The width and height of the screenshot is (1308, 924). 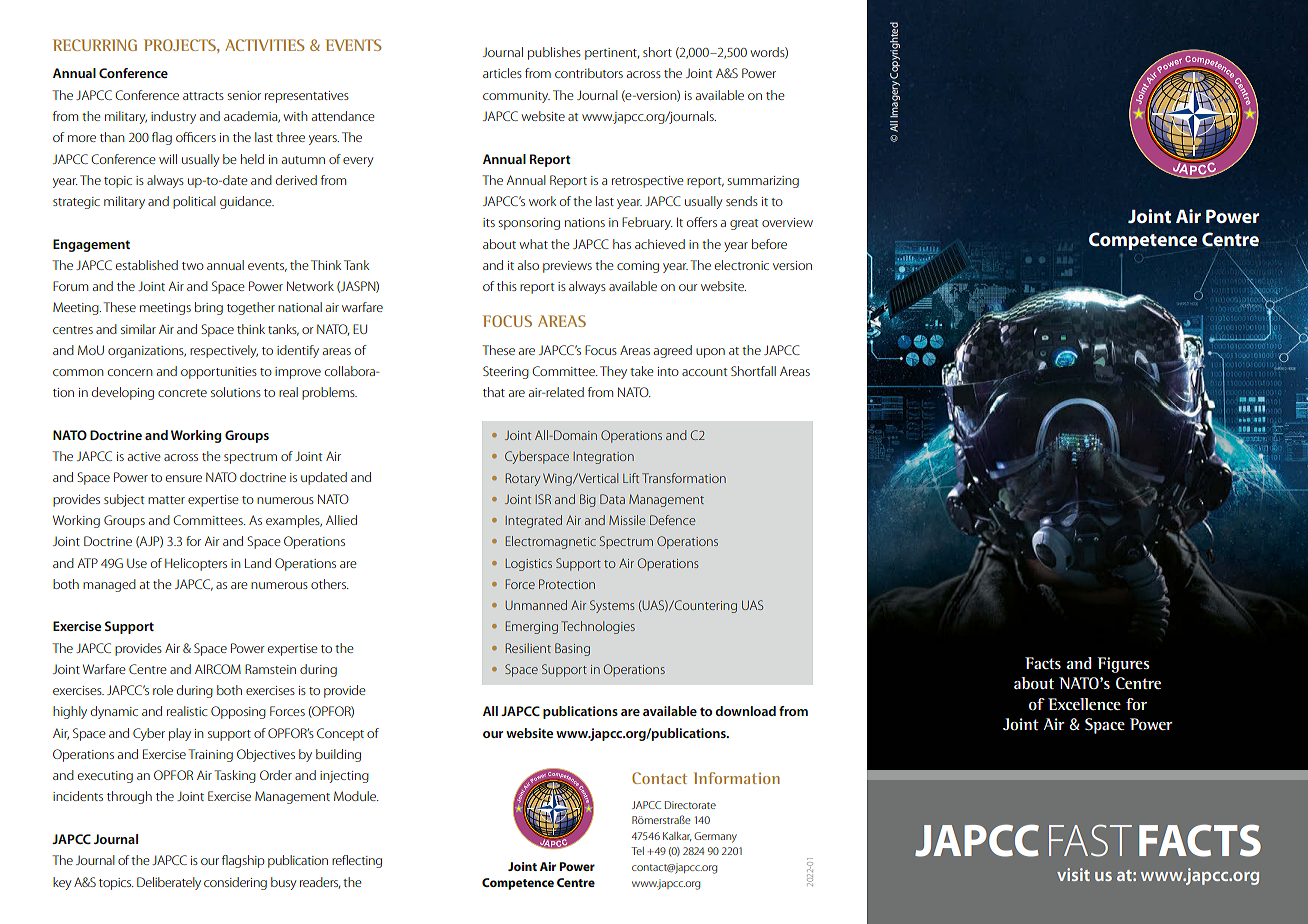 I want to click on contributors, so click(x=589, y=73).
